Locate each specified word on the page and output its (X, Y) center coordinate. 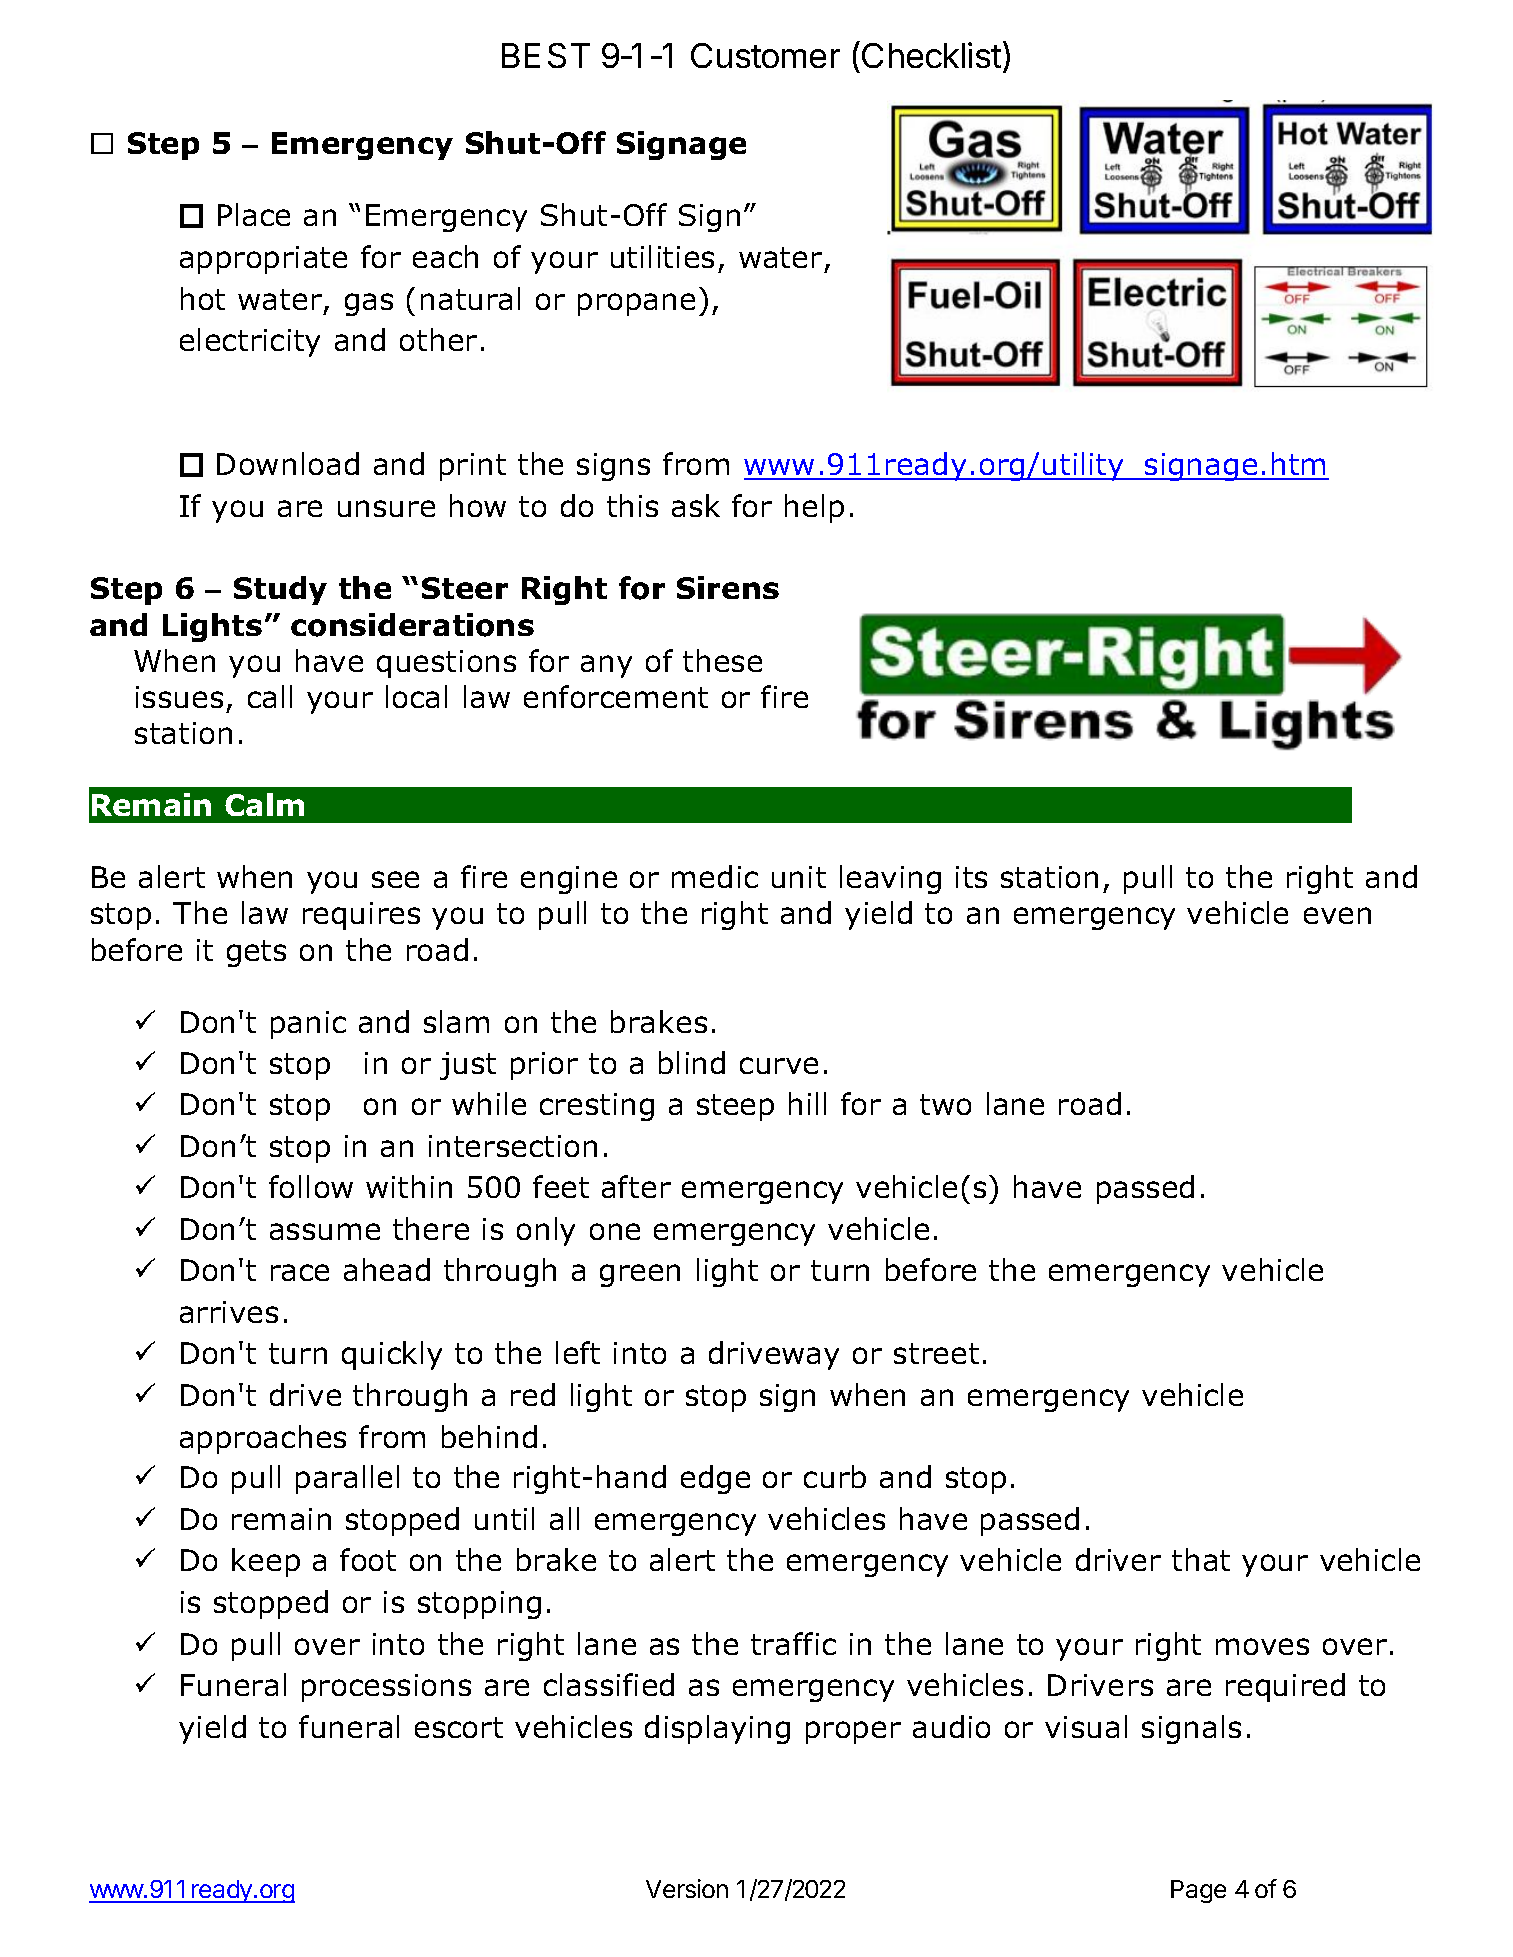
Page (1198, 1891)
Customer (765, 55)
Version (687, 1888)
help (814, 508)
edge (715, 1479)
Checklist (931, 55)
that (1201, 1559)
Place (254, 214)
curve (779, 1065)
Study (280, 590)
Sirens (728, 587)
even (1337, 915)
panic (308, 1025)
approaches (263, 1439)
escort (459, 1727)
